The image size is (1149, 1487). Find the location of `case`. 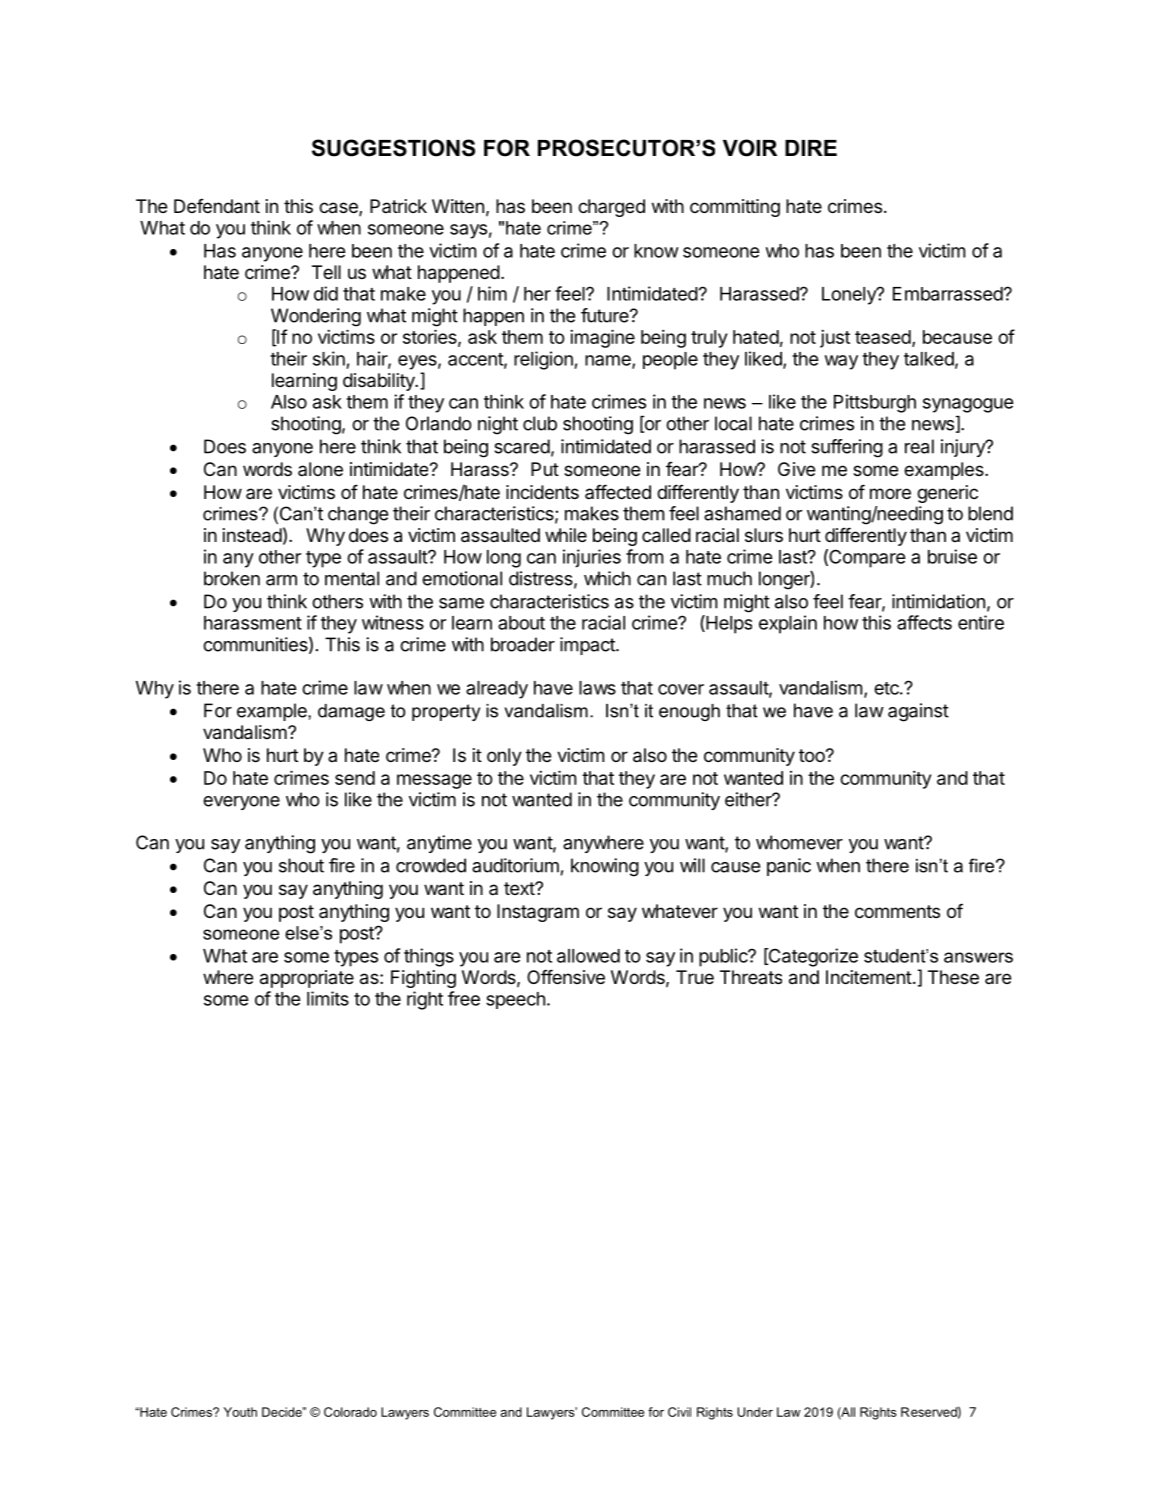

case is located at coordinates (339, 209).
